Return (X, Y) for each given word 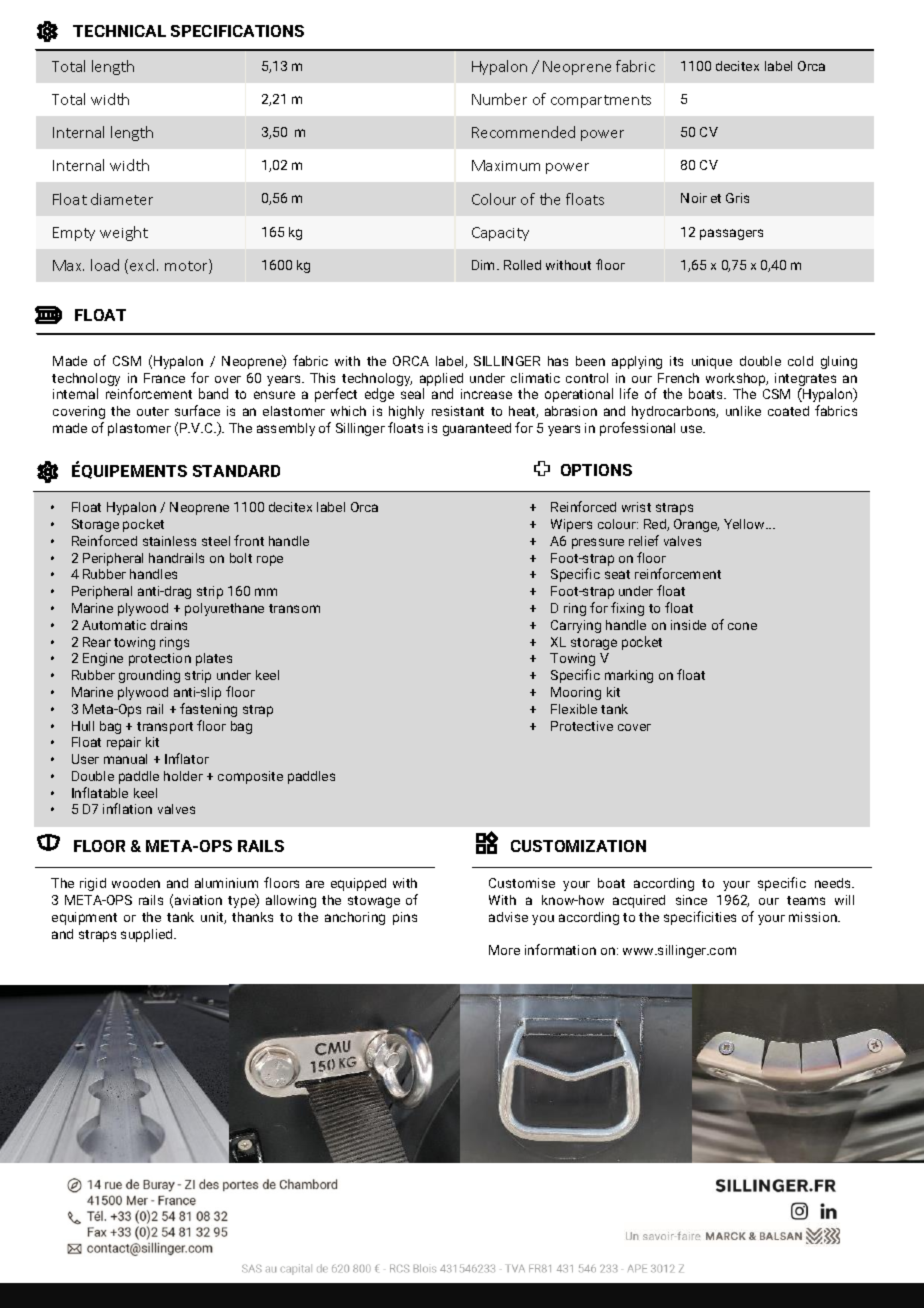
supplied (148, 935)
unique (712, 362)
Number (499, 99)
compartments (601, 101)
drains (169, 625)
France (164, 378)
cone (742, 626)
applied (441, 379)
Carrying (576, 626)
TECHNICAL (119, 31)
